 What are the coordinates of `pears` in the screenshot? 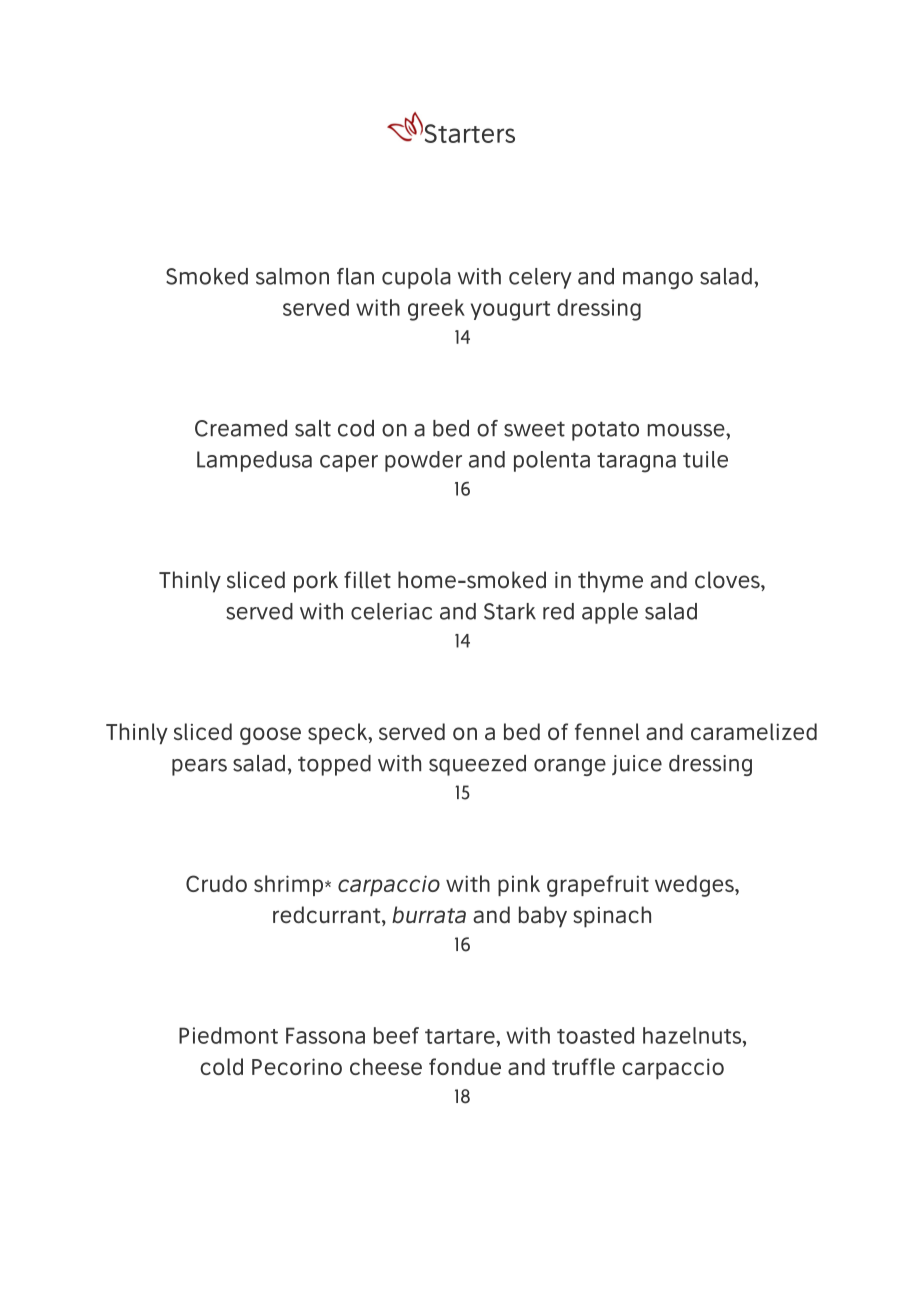 It's located at (199, 767).
